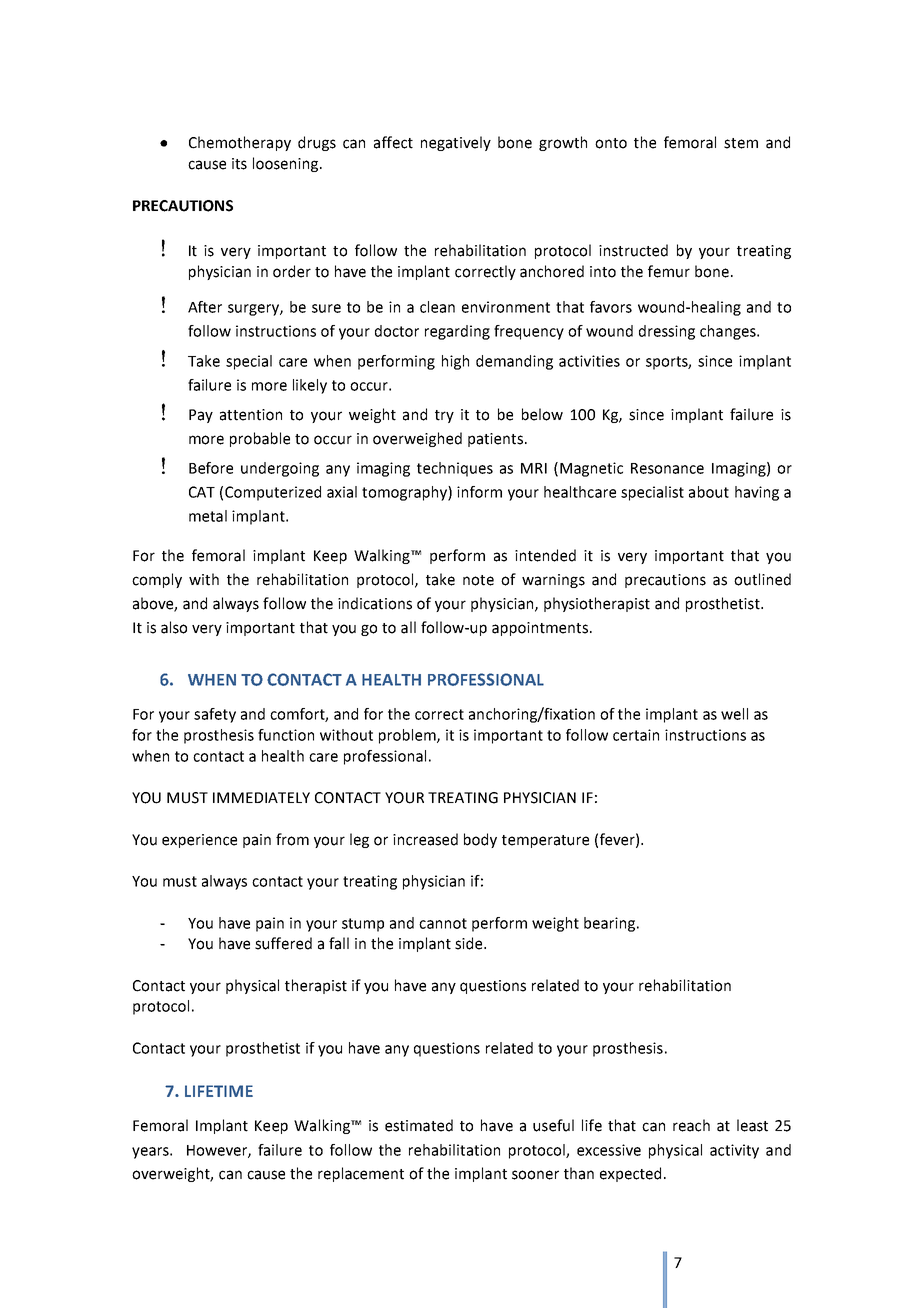  Describe the element at coordinates (283, 943) in the screenshot. I see `suffered` at that location.
